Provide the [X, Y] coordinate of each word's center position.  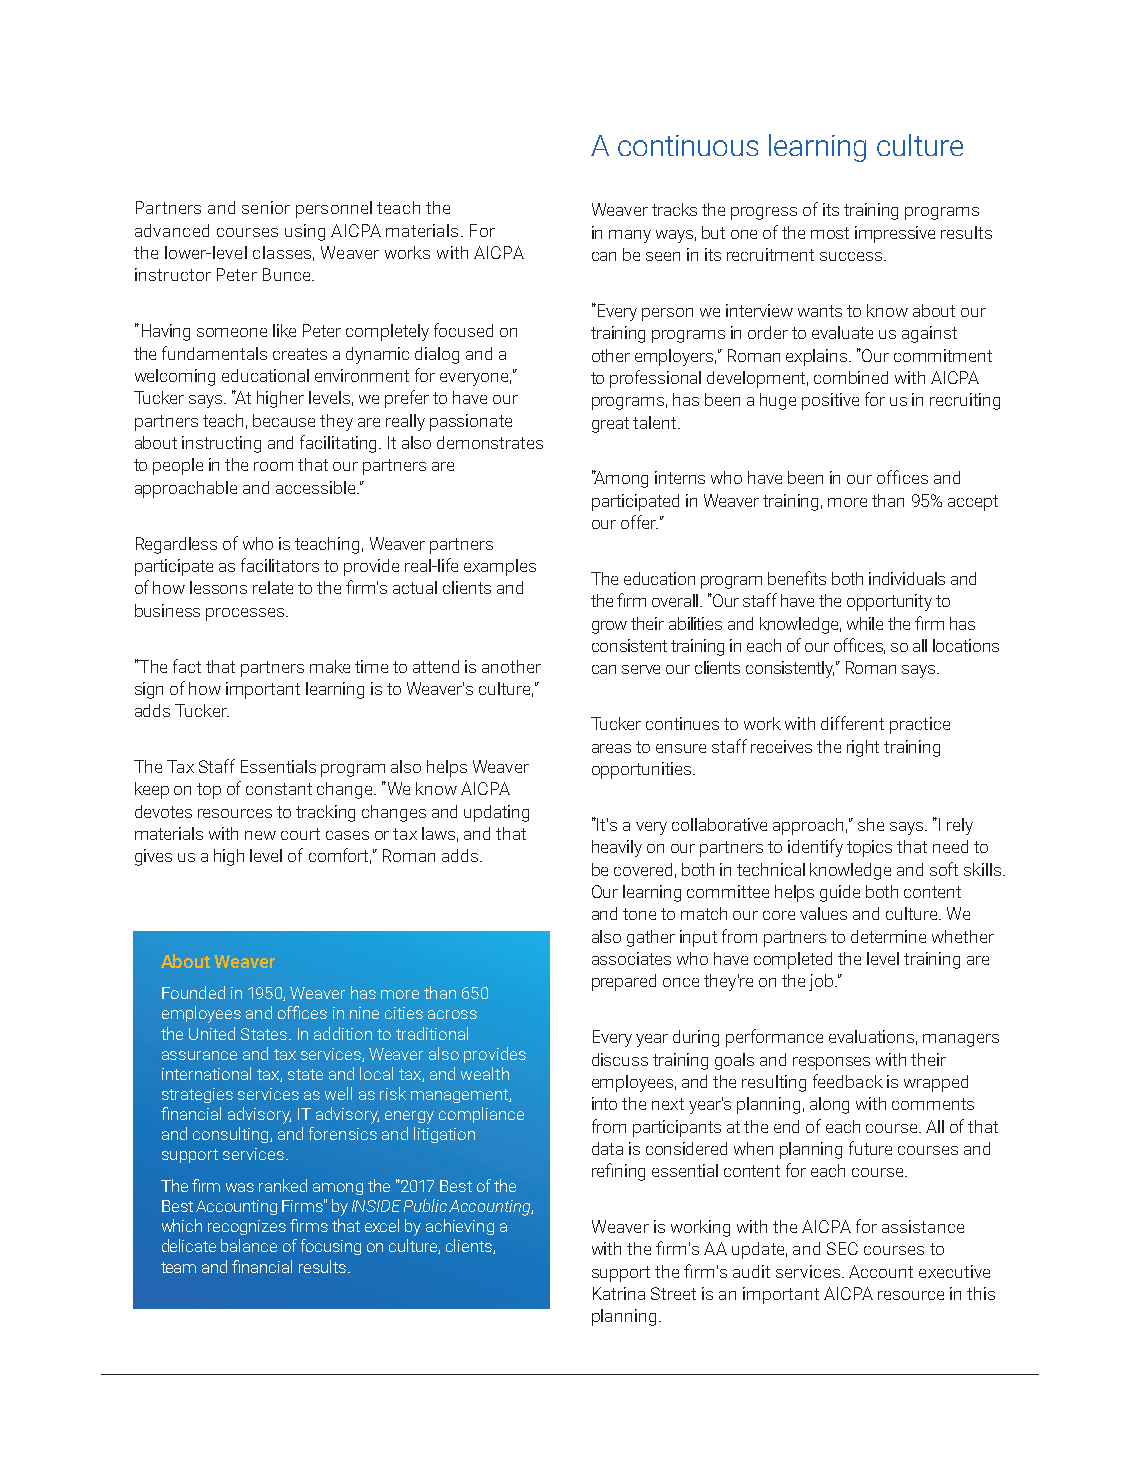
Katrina [619, 1293]
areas [611, 748]
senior [266, 207]
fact [187, 666]
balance [249, 1245]
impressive [895, 234]
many [630, 236]
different [852, 723]
